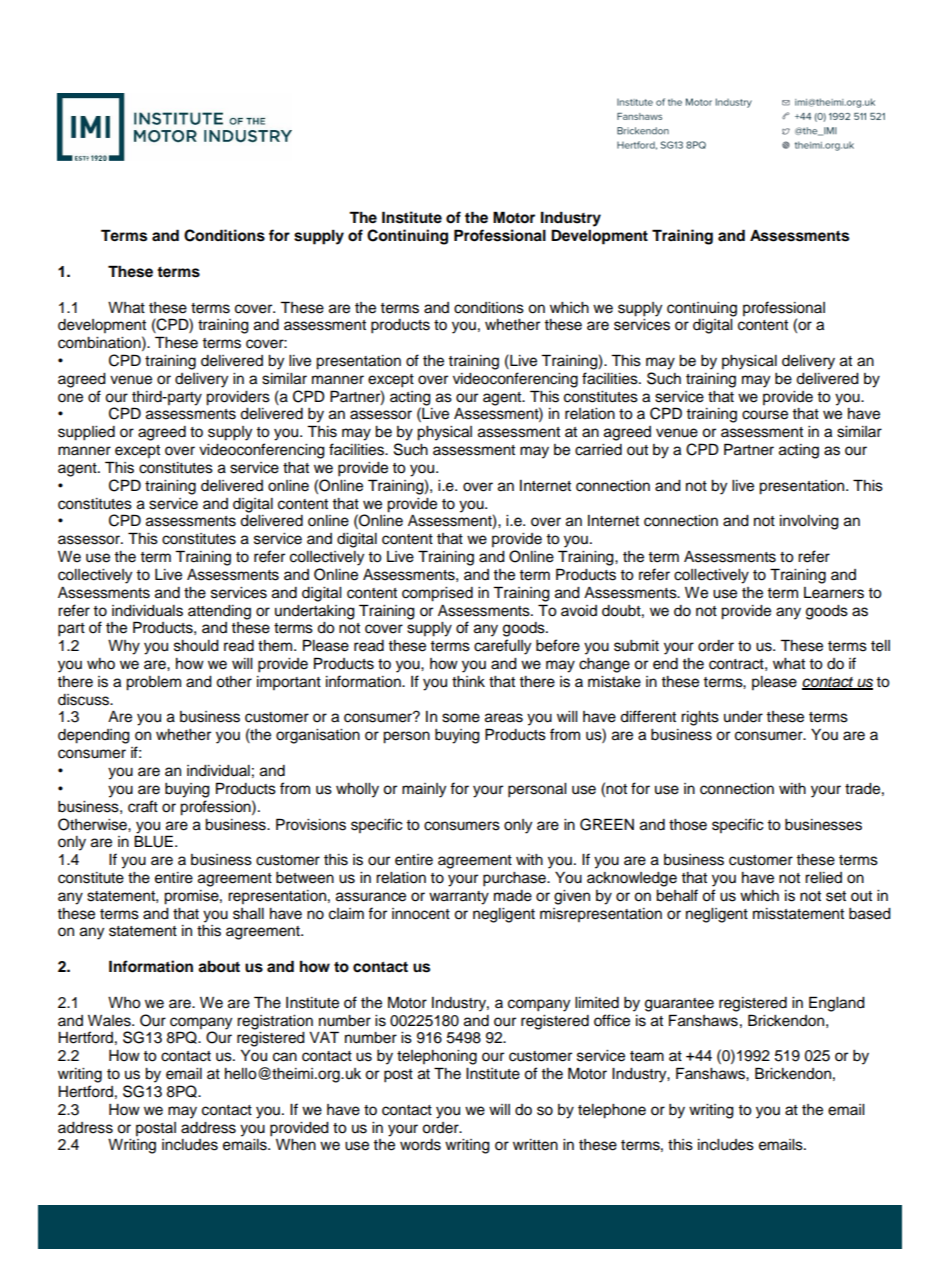 Image resolution: width=941 pixels, height=1288 pixels. I want to click on supplied, so click(86, 433).
